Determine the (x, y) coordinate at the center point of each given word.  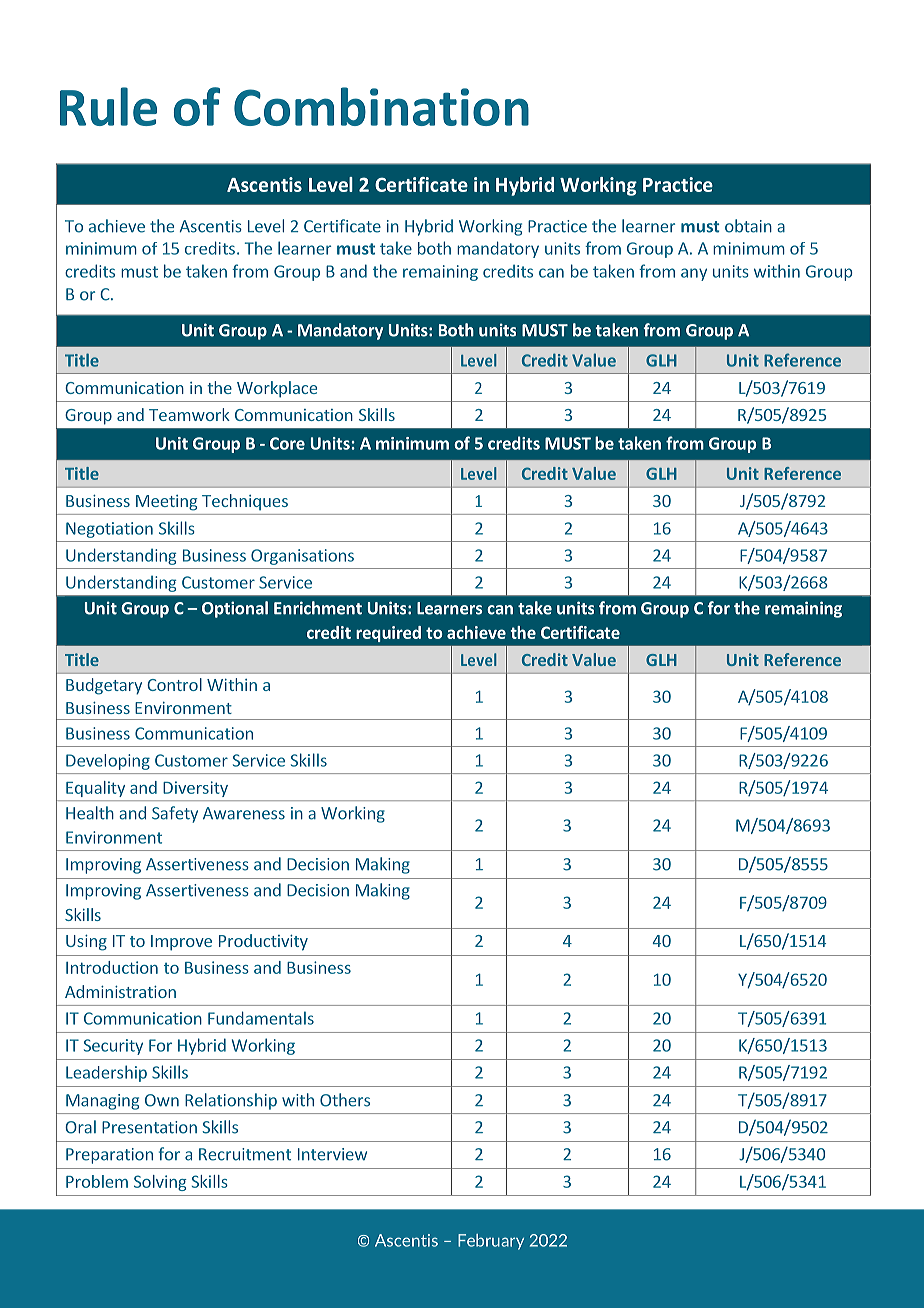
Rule (108, 106)
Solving (160, 1183)
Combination (381, 106)
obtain (748, 226)
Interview (332, 1154)
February (491, 1242)
